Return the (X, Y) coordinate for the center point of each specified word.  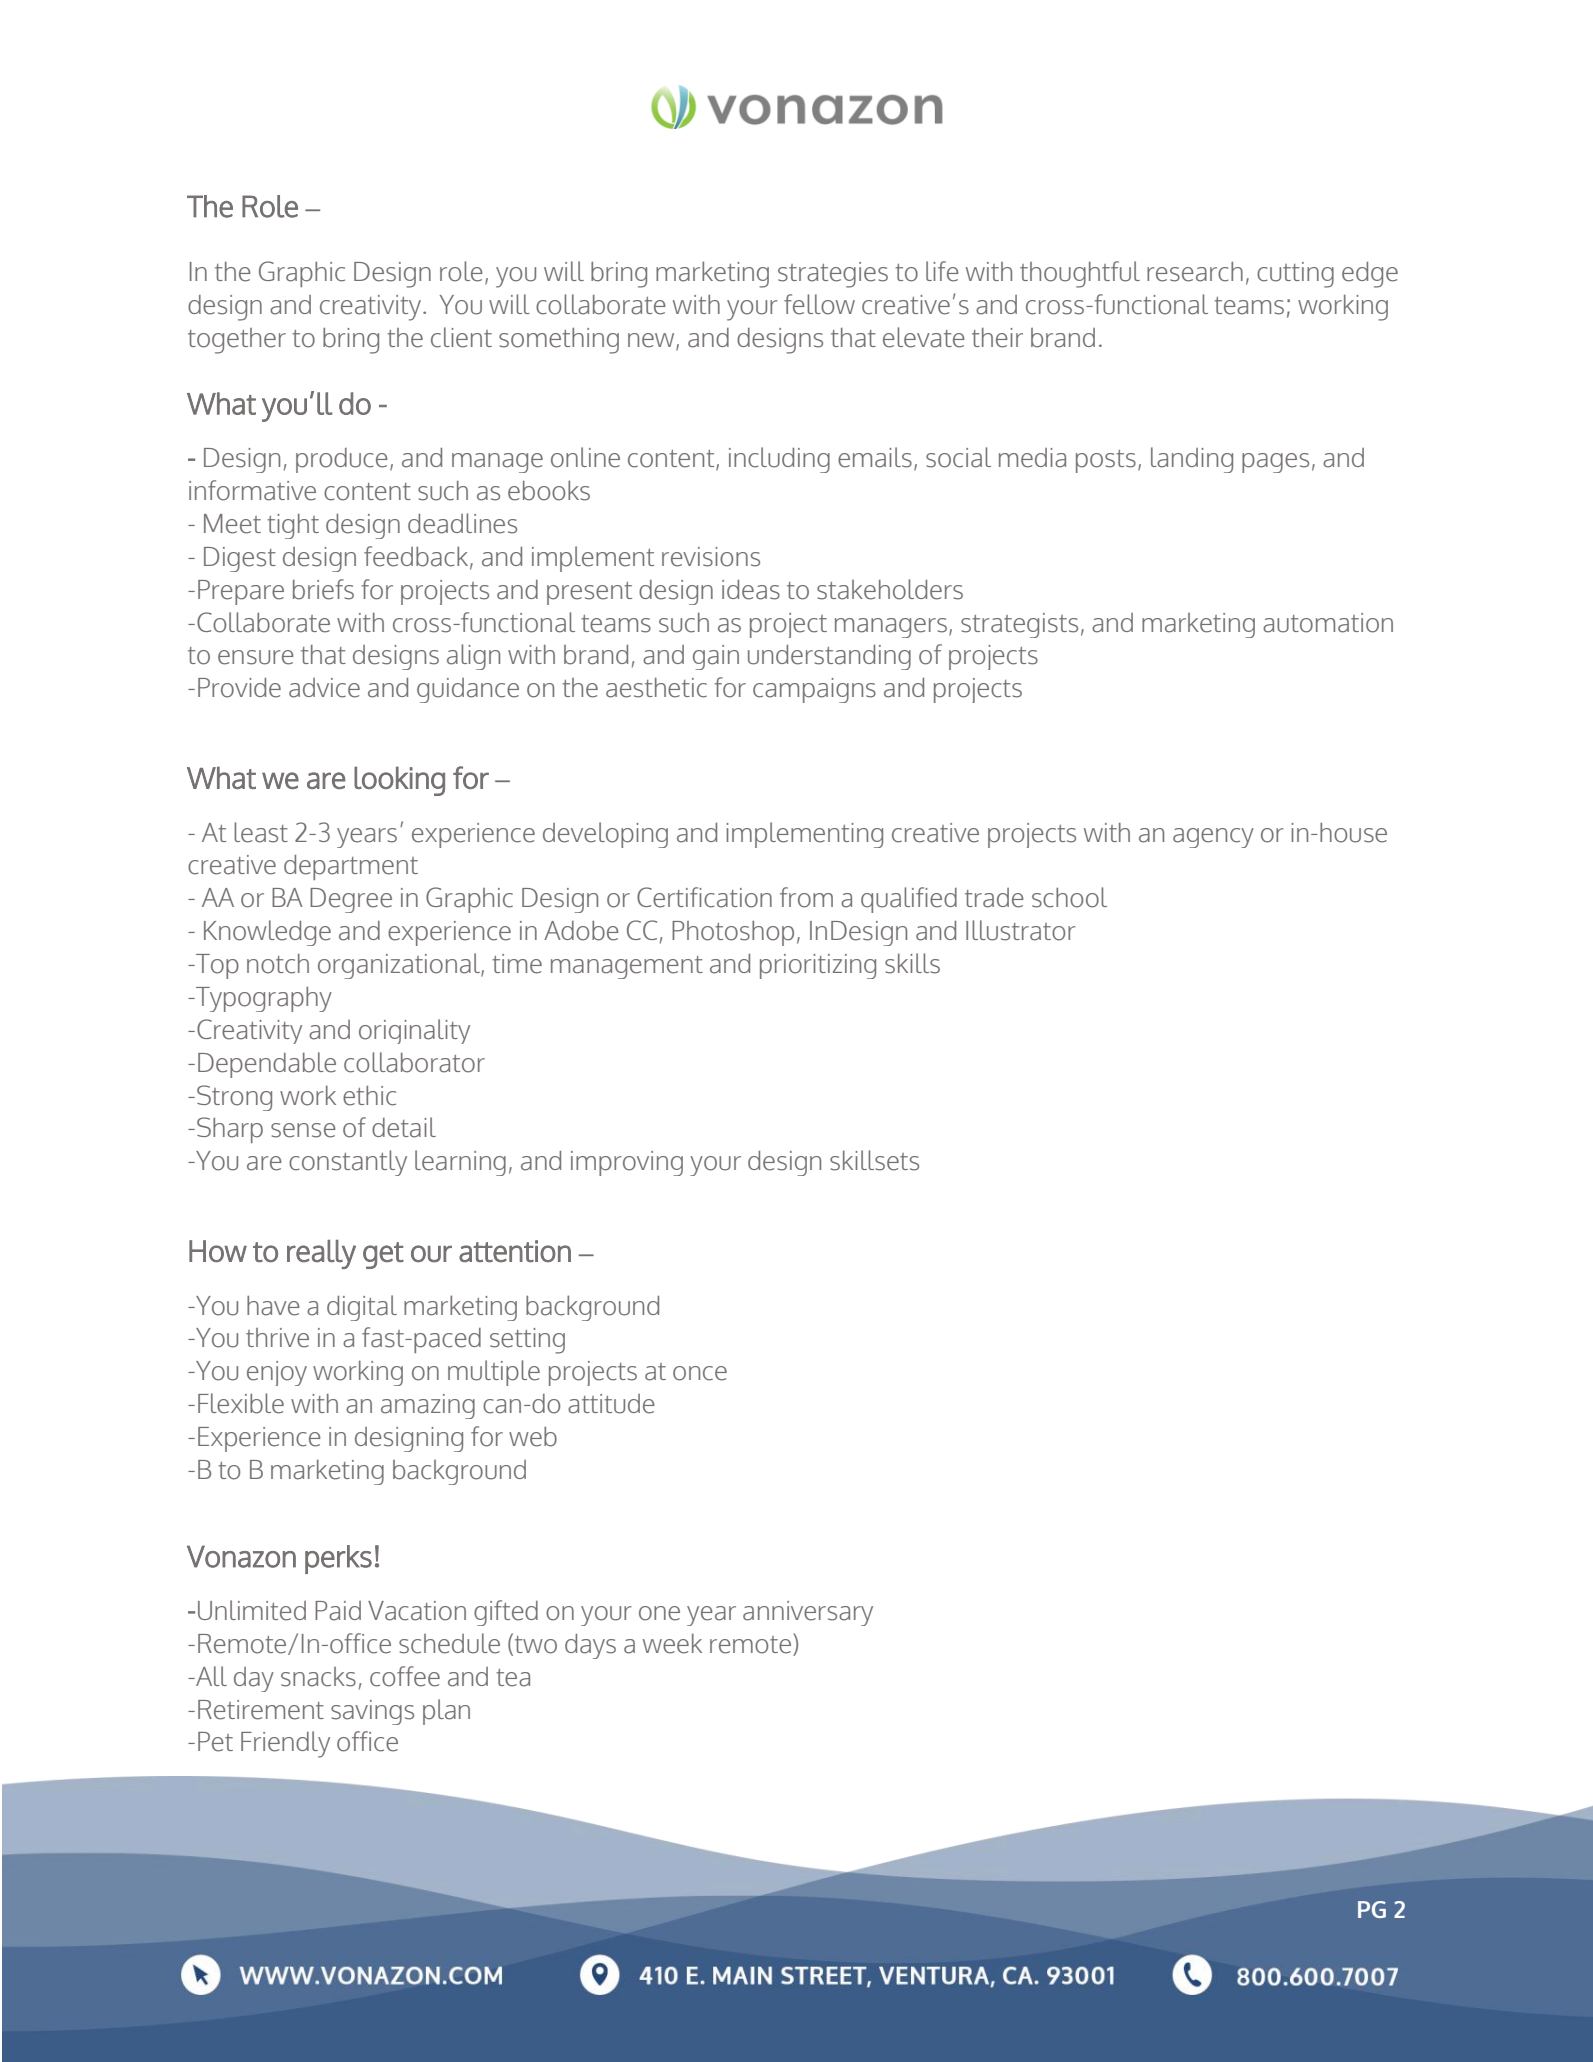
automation (1328, 623)
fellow (819, 304)
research (1195, 272)
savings (372, 1712)
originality (414, 1031)
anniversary (808, 1613)
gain (716, 657)
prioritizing (818, 966)
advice (324, 688)
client (461, 337)
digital (362, 1308)
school (1069, 897)
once (700, 1373)
